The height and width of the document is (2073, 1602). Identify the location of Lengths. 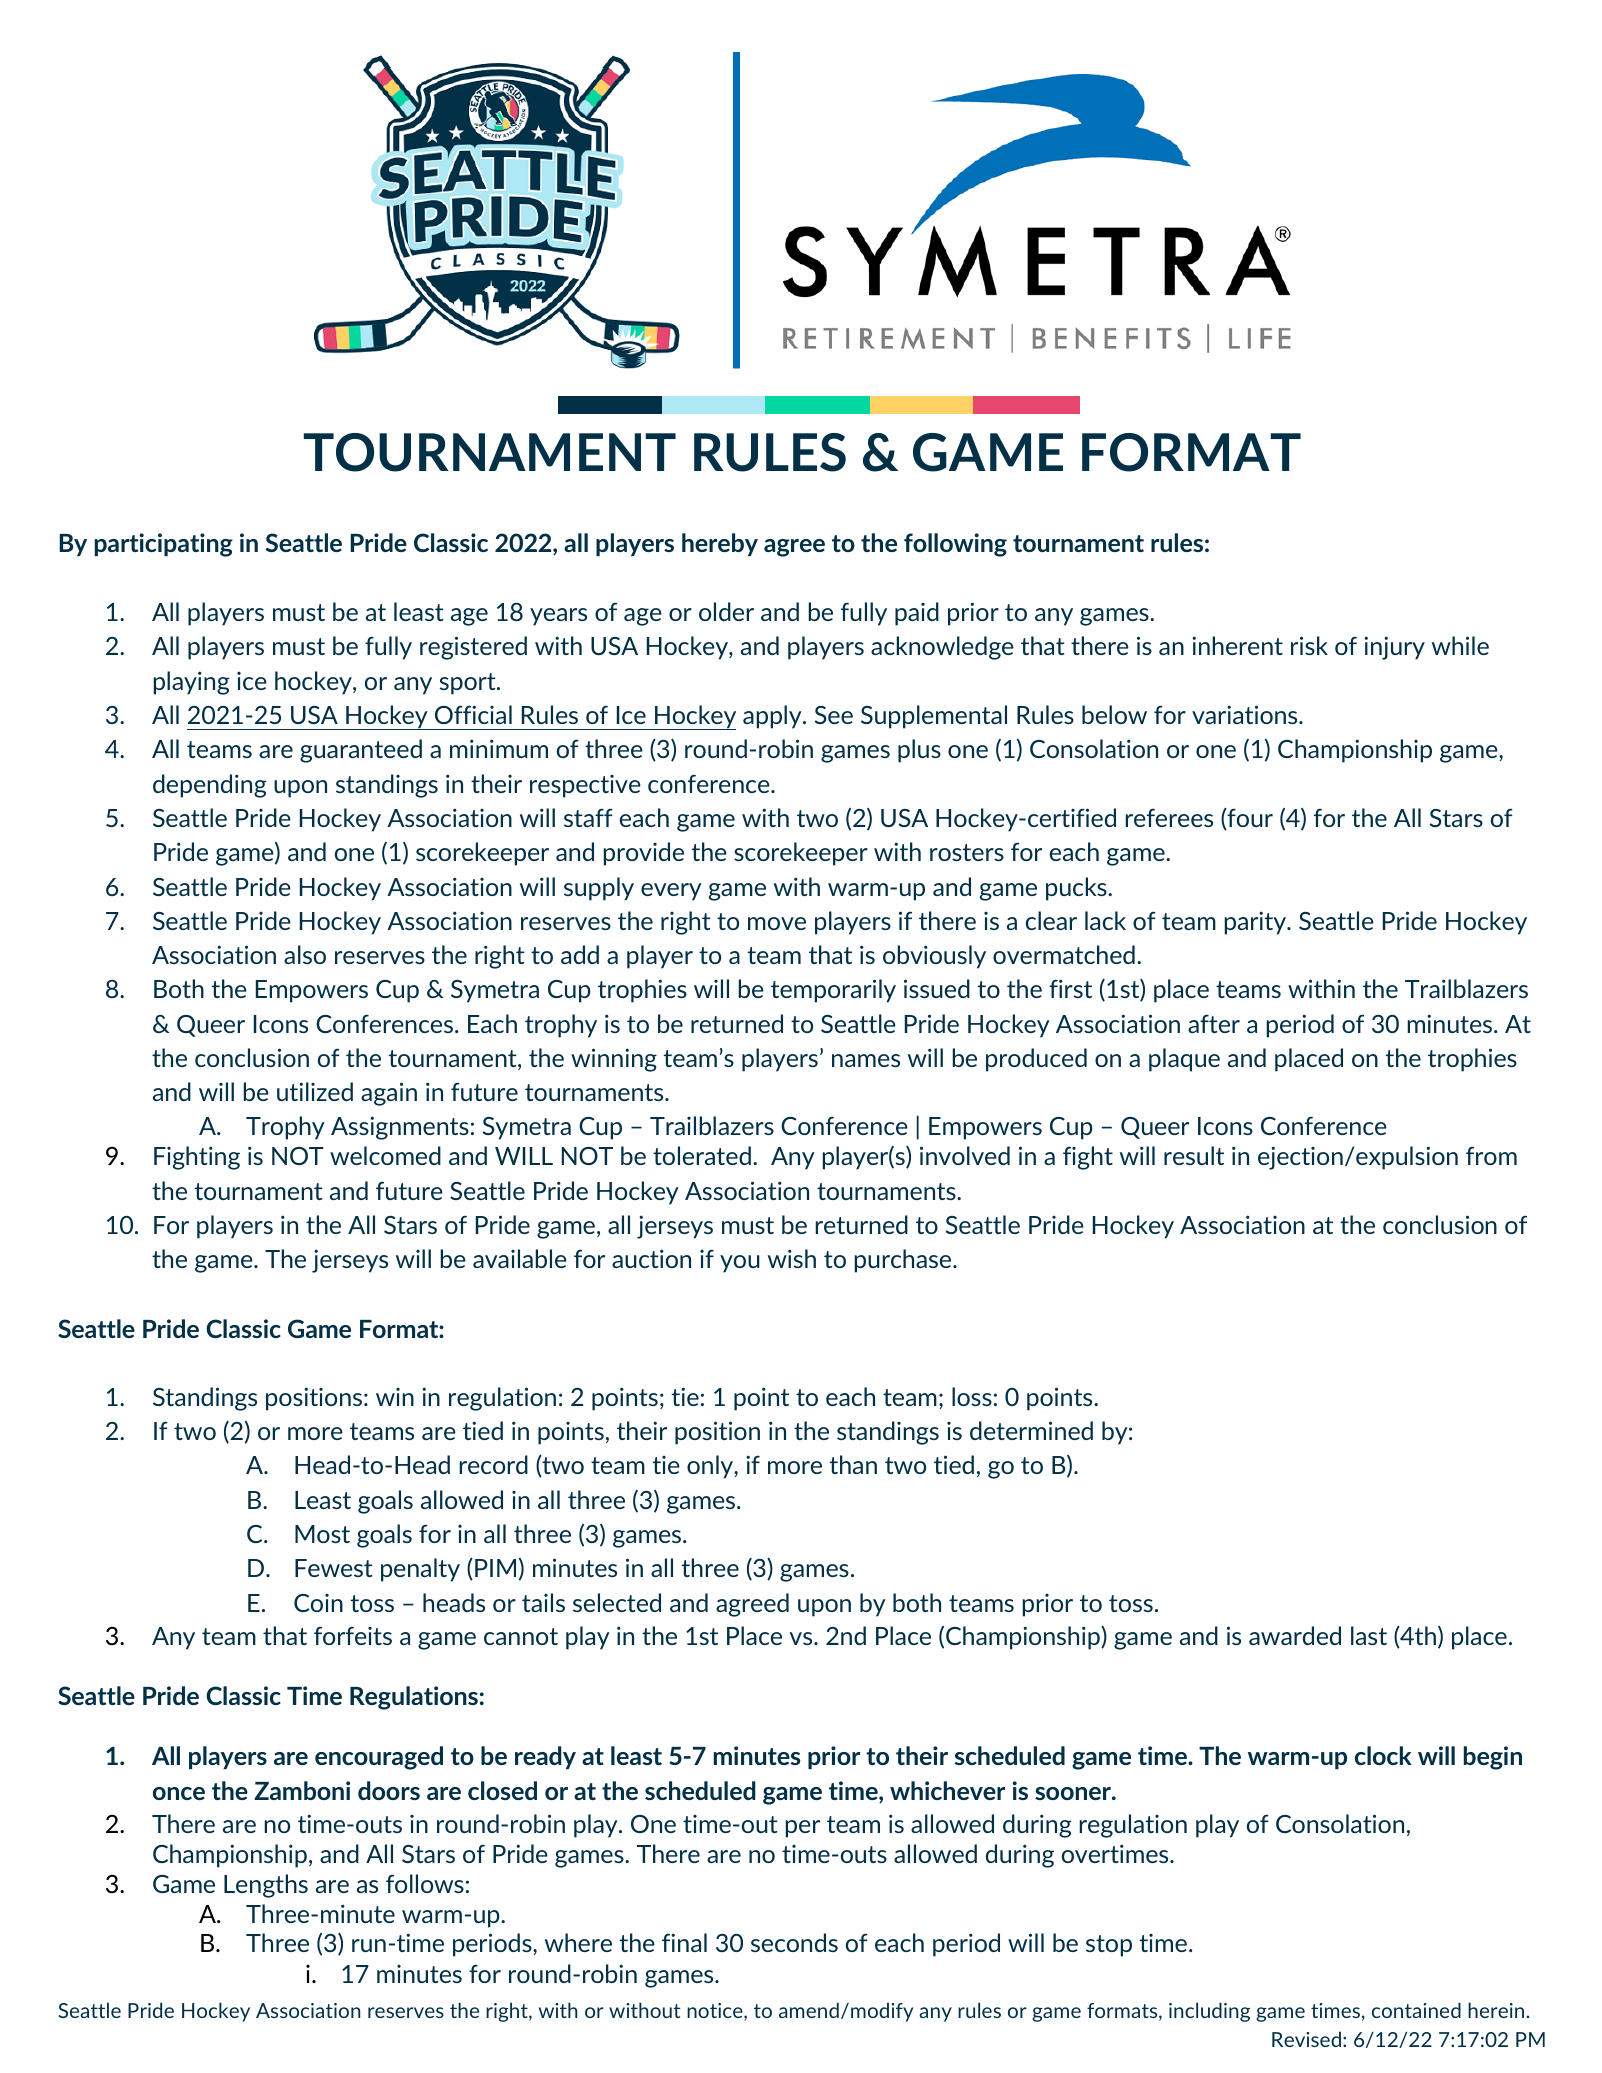
(266, 1886).
